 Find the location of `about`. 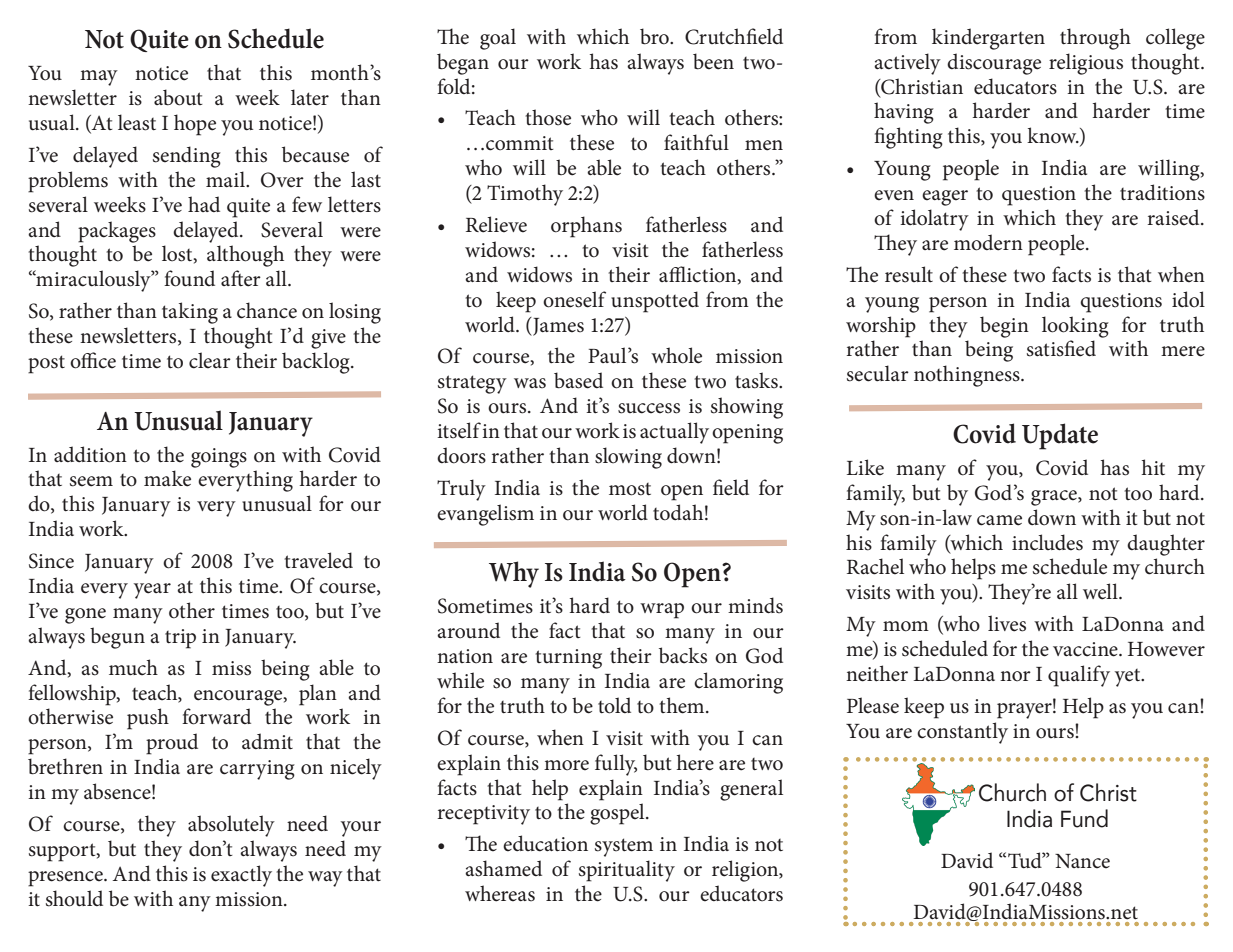

about is located at coordinates (178, 97).
